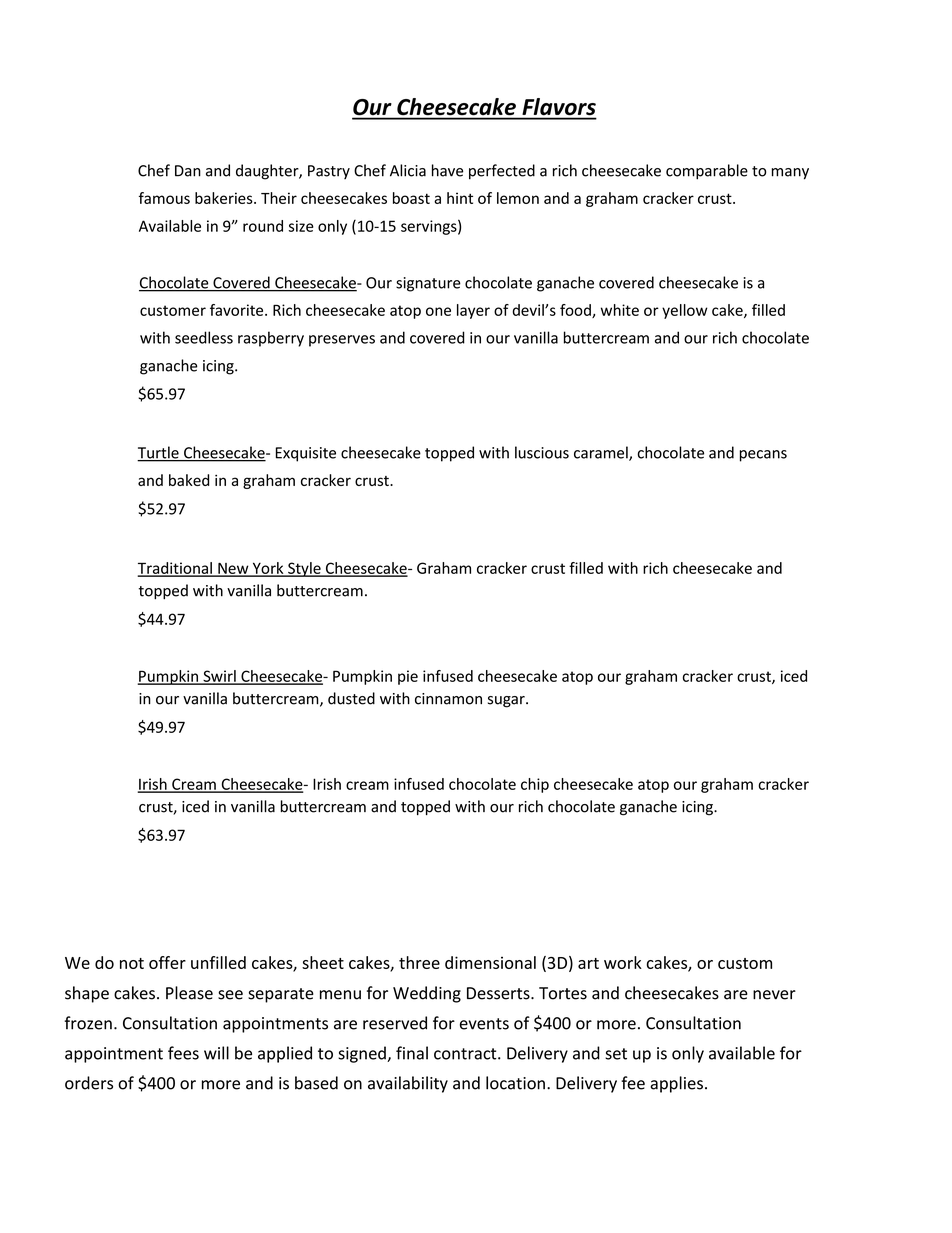 The height and width of the document is (1233, 952). I want to click on famous, so click(164, 198).
